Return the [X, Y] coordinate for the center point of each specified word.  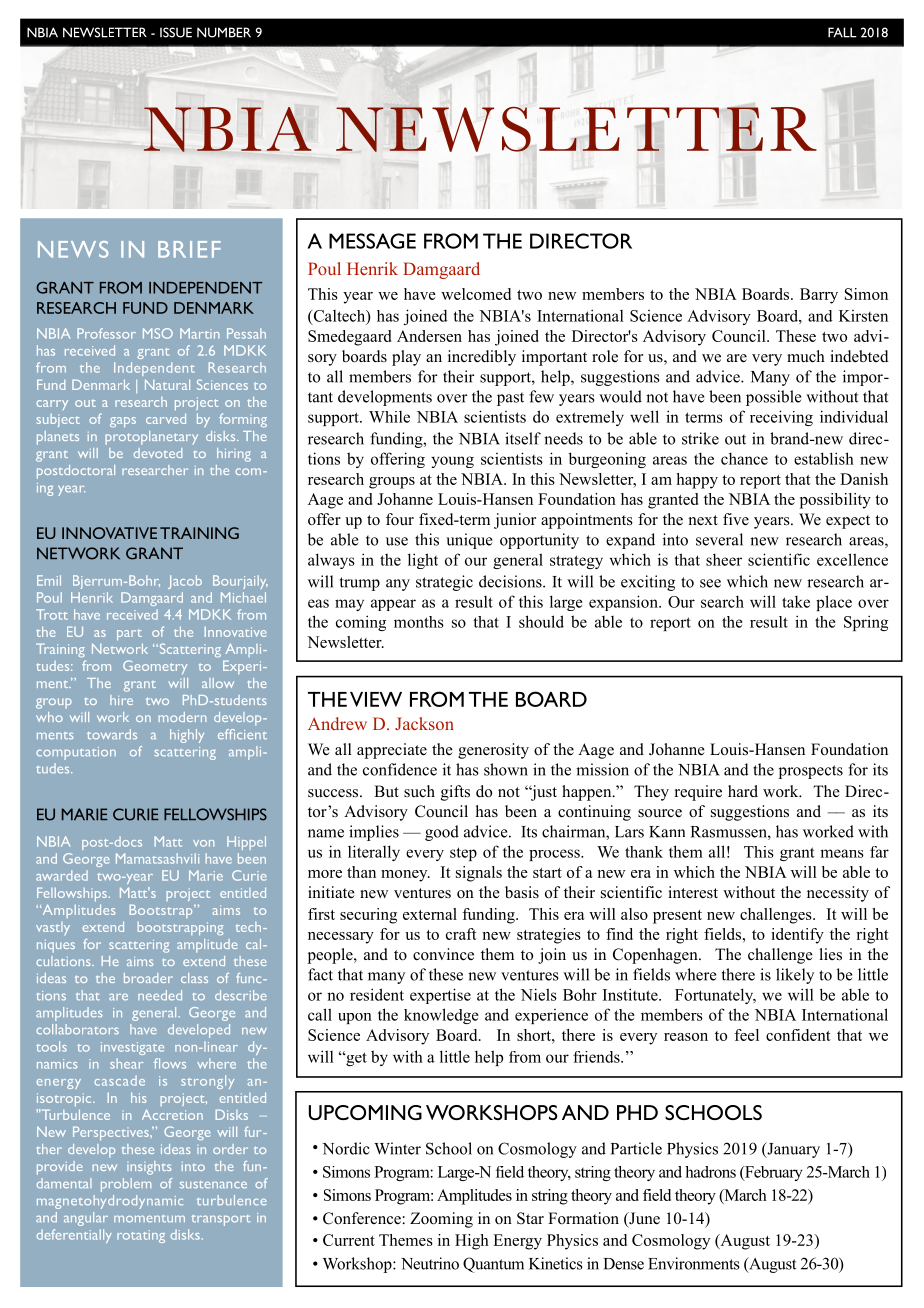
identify [797, 936]
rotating [141, 1236]
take [796, 601]
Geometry [155, 667]
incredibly [482, 358]
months [419, 622]
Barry [819, 296]
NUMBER [224, 32]
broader [148, 978]
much [806, 356]
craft [461, 934]
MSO [158, 333]
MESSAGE [372, 241]
